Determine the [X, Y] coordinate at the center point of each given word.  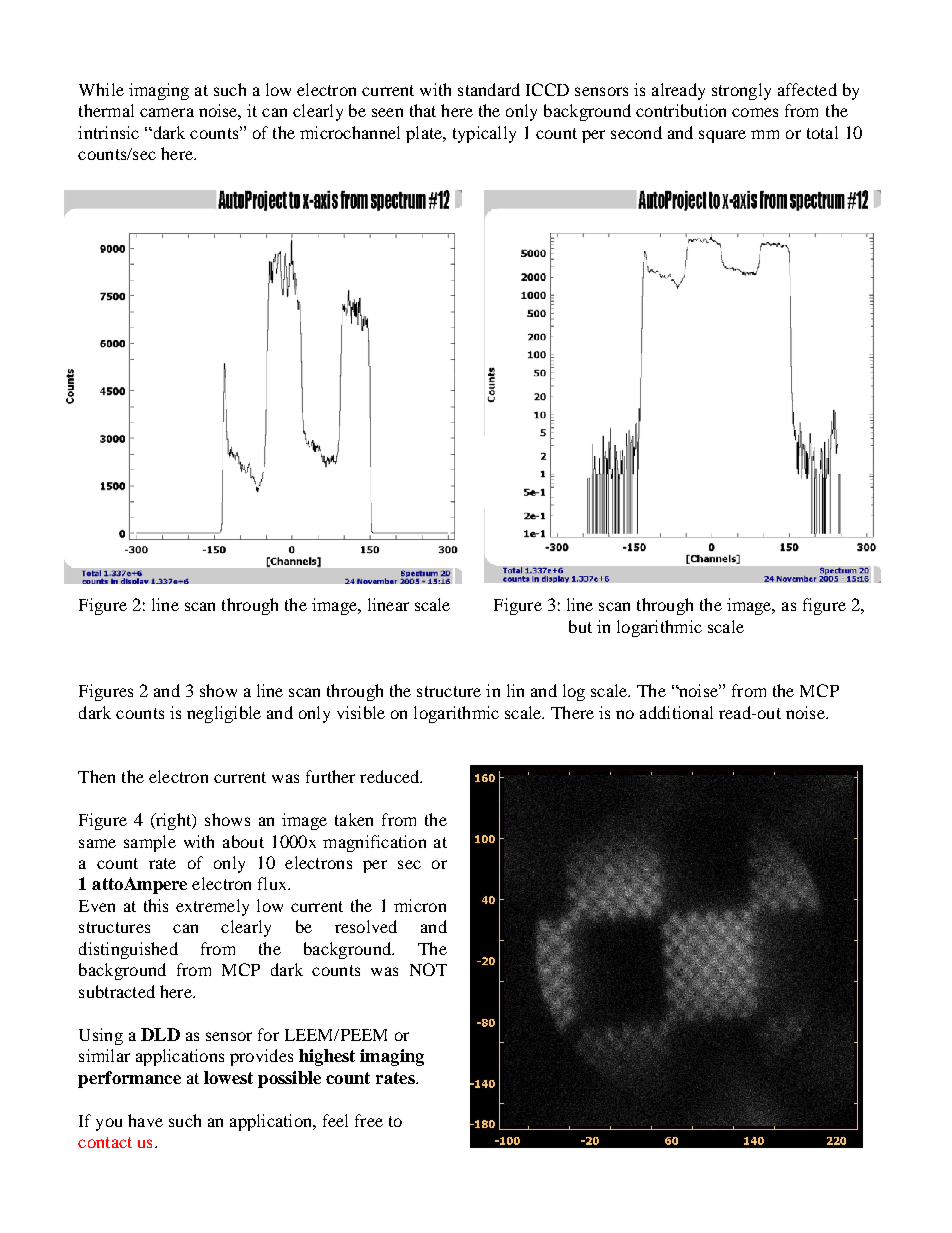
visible [361, 712]
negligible [224, 714]
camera [167, 112]
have [145, 1120]
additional [676, 712]
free [369, 1120]
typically [484, 134]
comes [755, 112]
